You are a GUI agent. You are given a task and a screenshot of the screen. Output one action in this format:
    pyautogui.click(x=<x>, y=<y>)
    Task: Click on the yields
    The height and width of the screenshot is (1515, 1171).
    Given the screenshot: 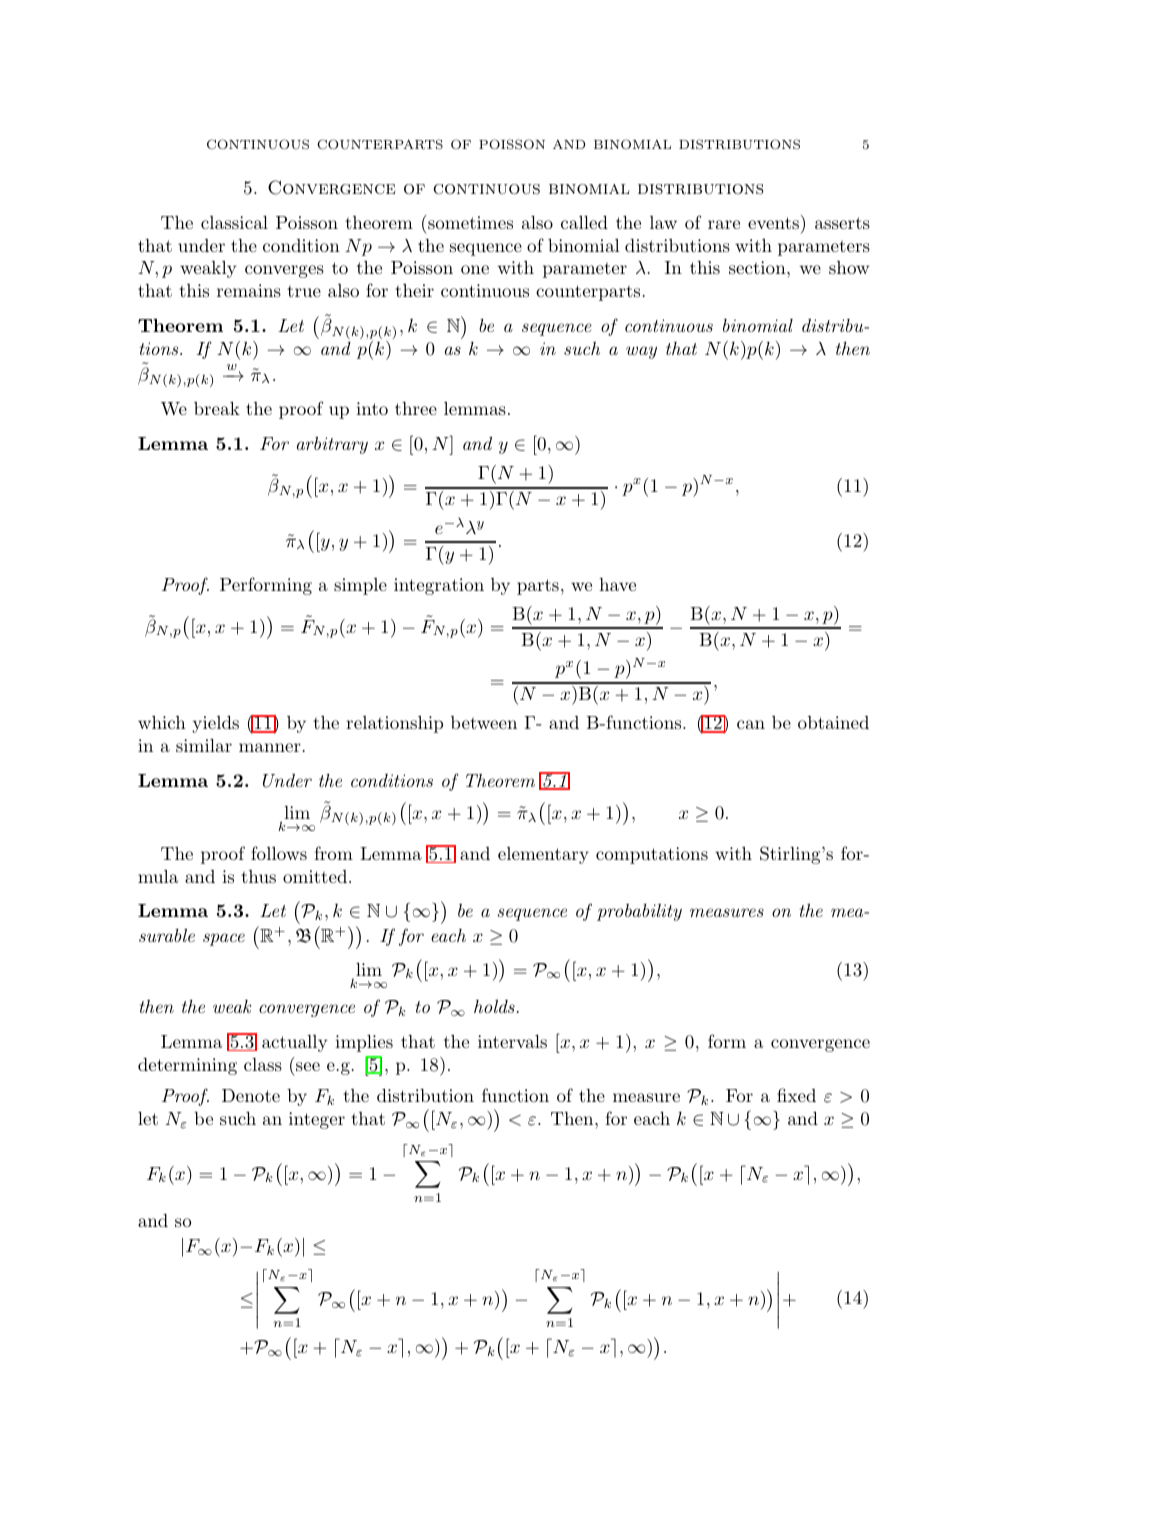 What is the action you would take?
    pyautogui.click(x=215, y=724)
